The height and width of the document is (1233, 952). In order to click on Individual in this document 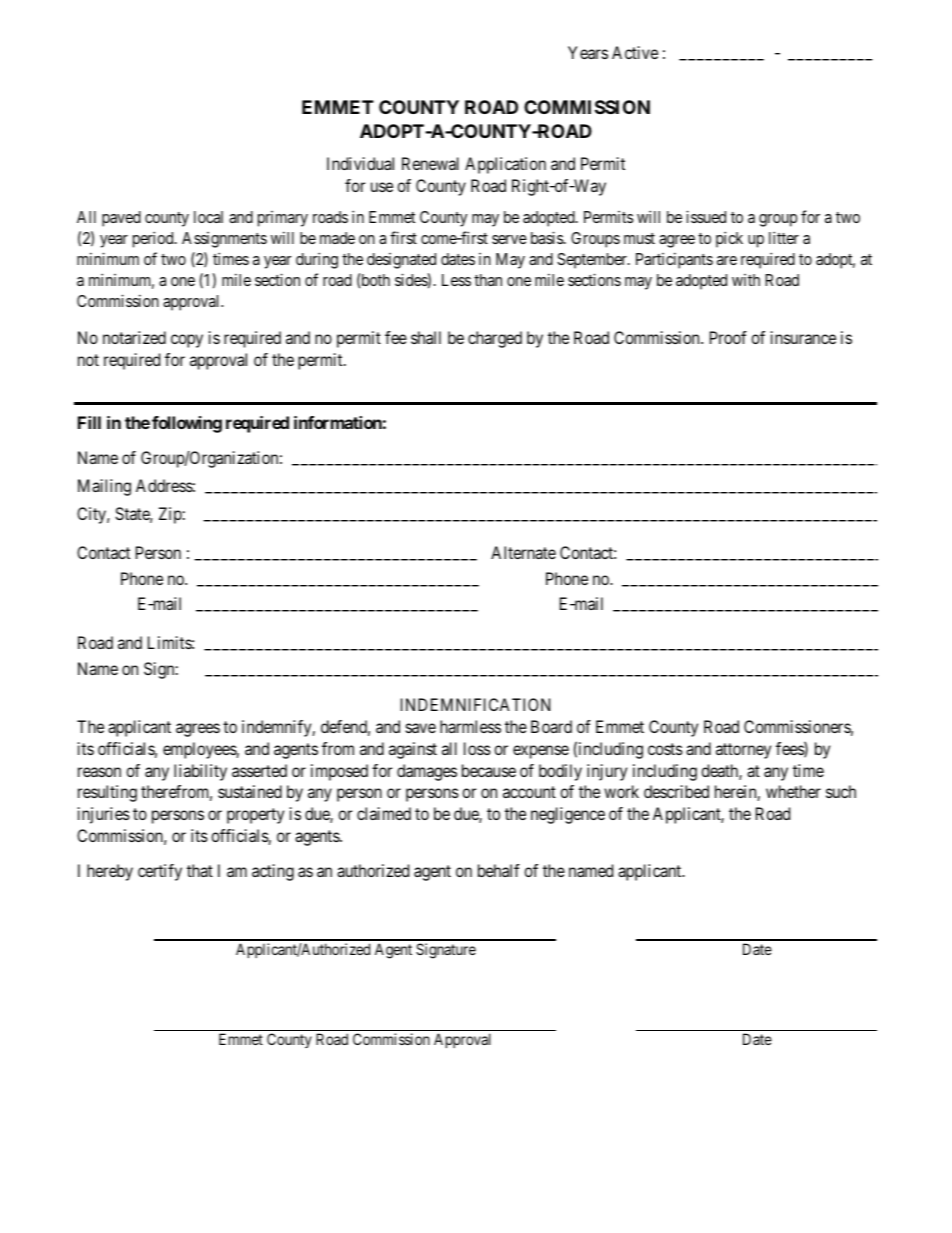, I will do `click(360, 163)`.
